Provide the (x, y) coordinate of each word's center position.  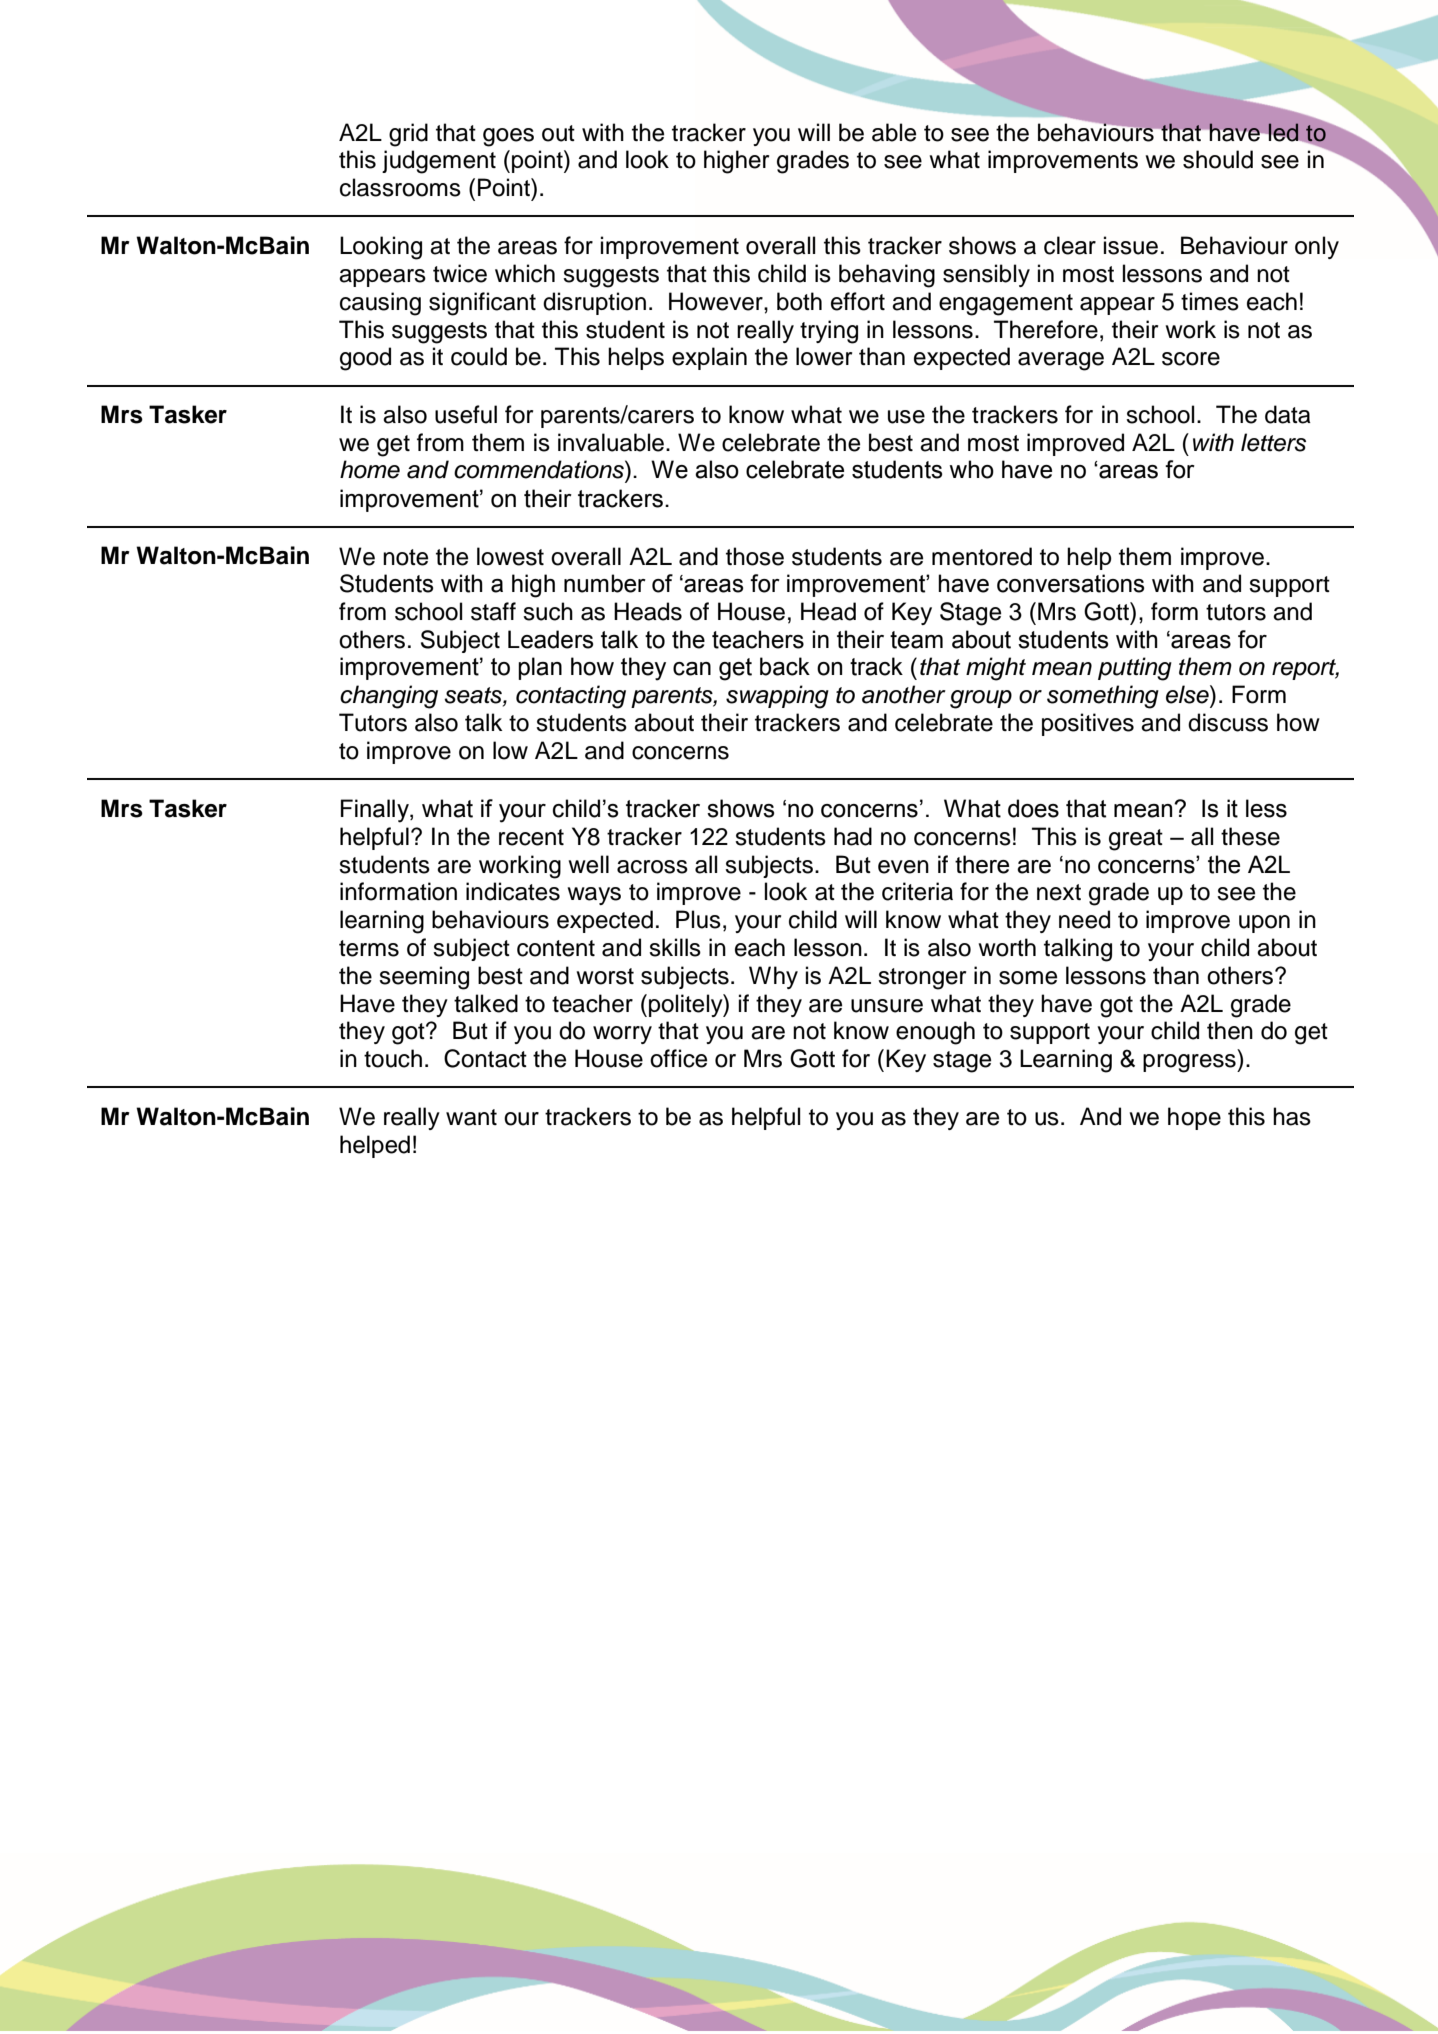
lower (824, 356)
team (916, 640)
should (1218, 159)
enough (935, 1033)
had (853, 836)
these (1250, 836)
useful (466, 414)
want (471, 1117)
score (1191, 359)
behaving (887, 276)
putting (1135, 669)
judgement (439, 162)
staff (493, 611)
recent (531, 837)
